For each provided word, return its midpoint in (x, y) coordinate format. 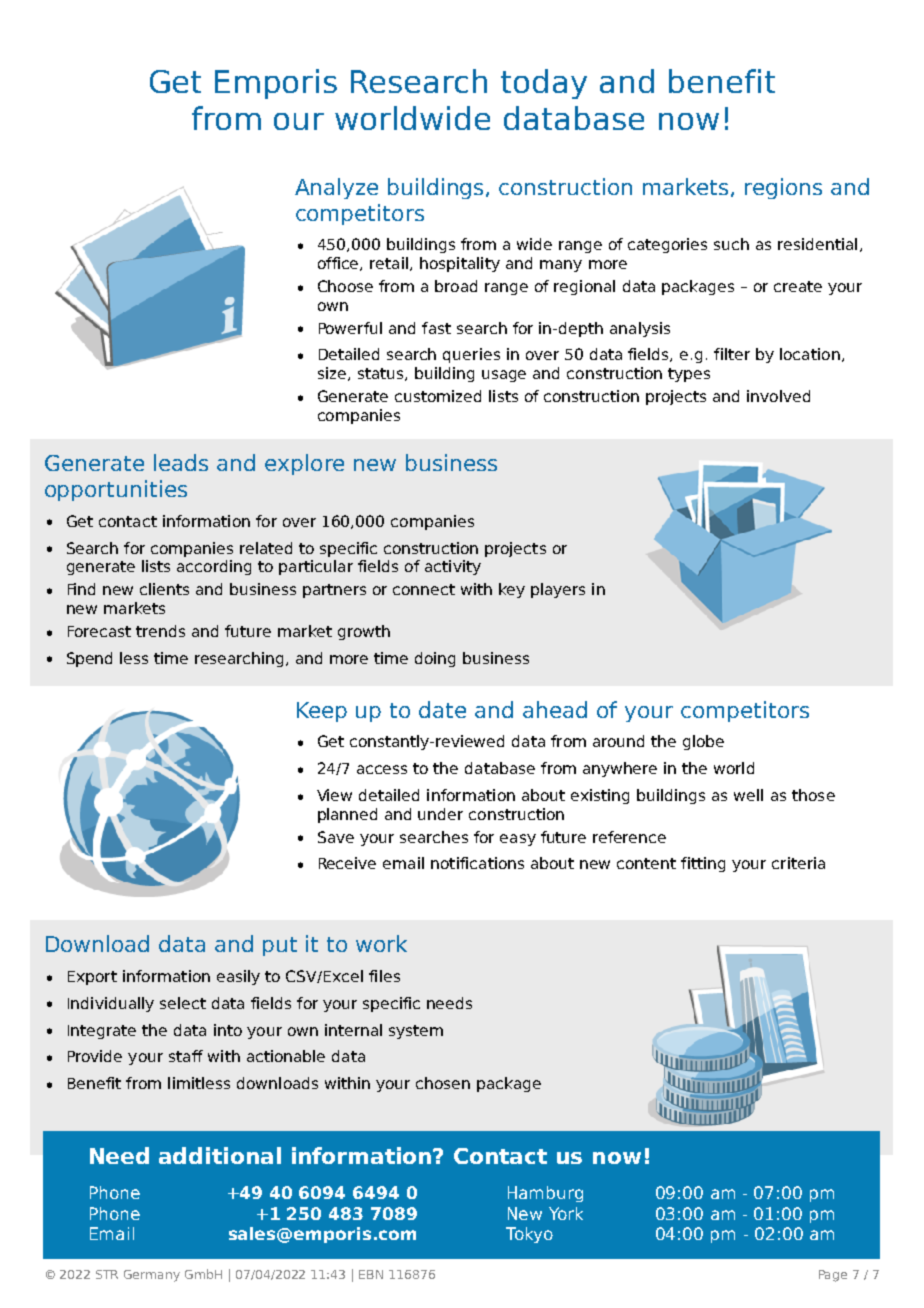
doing (435, 659)
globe (703, 742)
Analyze (336, 188)
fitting (703, 864)
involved (778, 396)
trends (160, 631)
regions (783, 188)
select (183, 1003)
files (384, 976)
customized (438, 396)
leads (181, 462)
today (544, 84)
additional (220, 1155)
